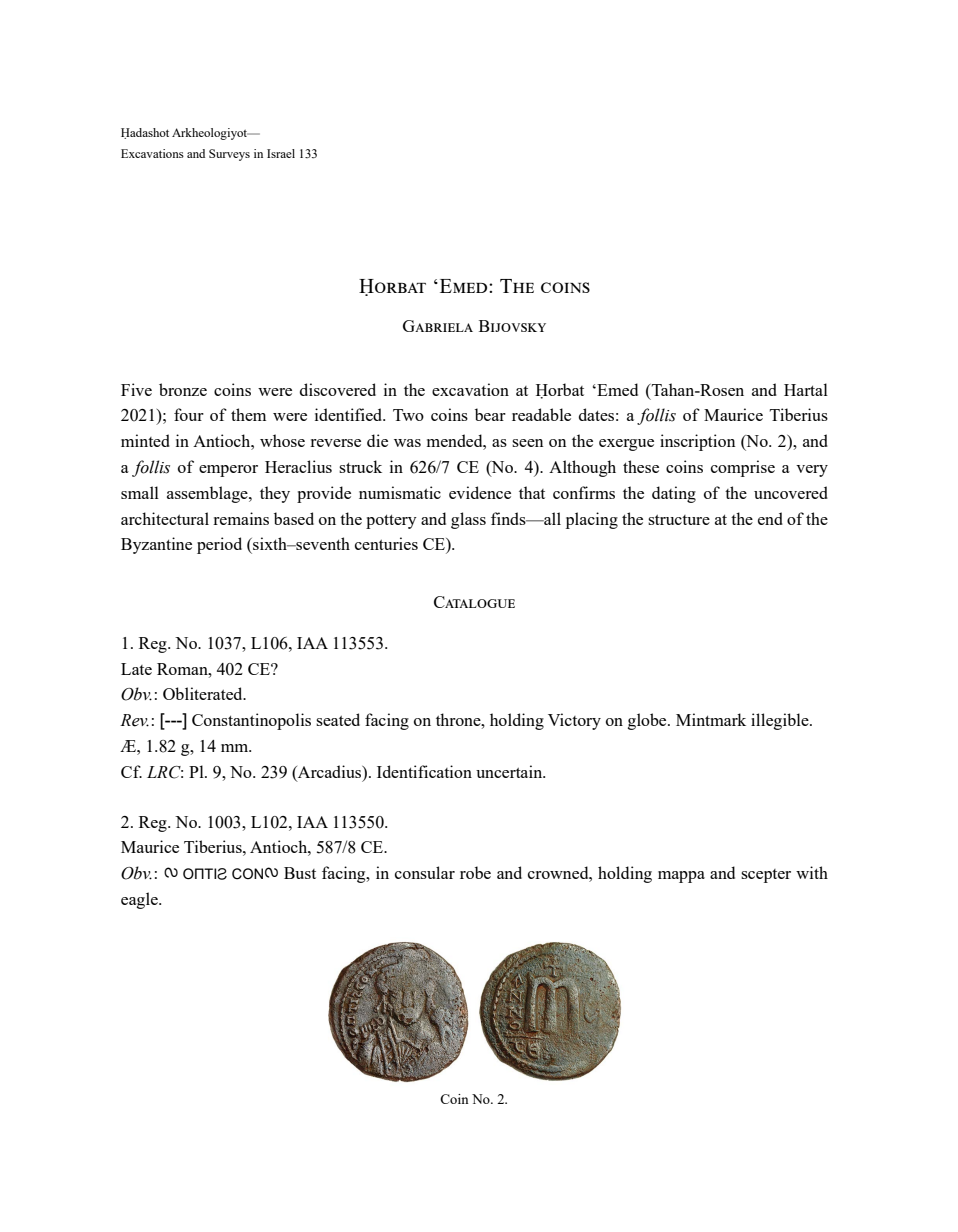 This screenshot has width=958, height=1232. I want to click on structure, so click(679, 520).
